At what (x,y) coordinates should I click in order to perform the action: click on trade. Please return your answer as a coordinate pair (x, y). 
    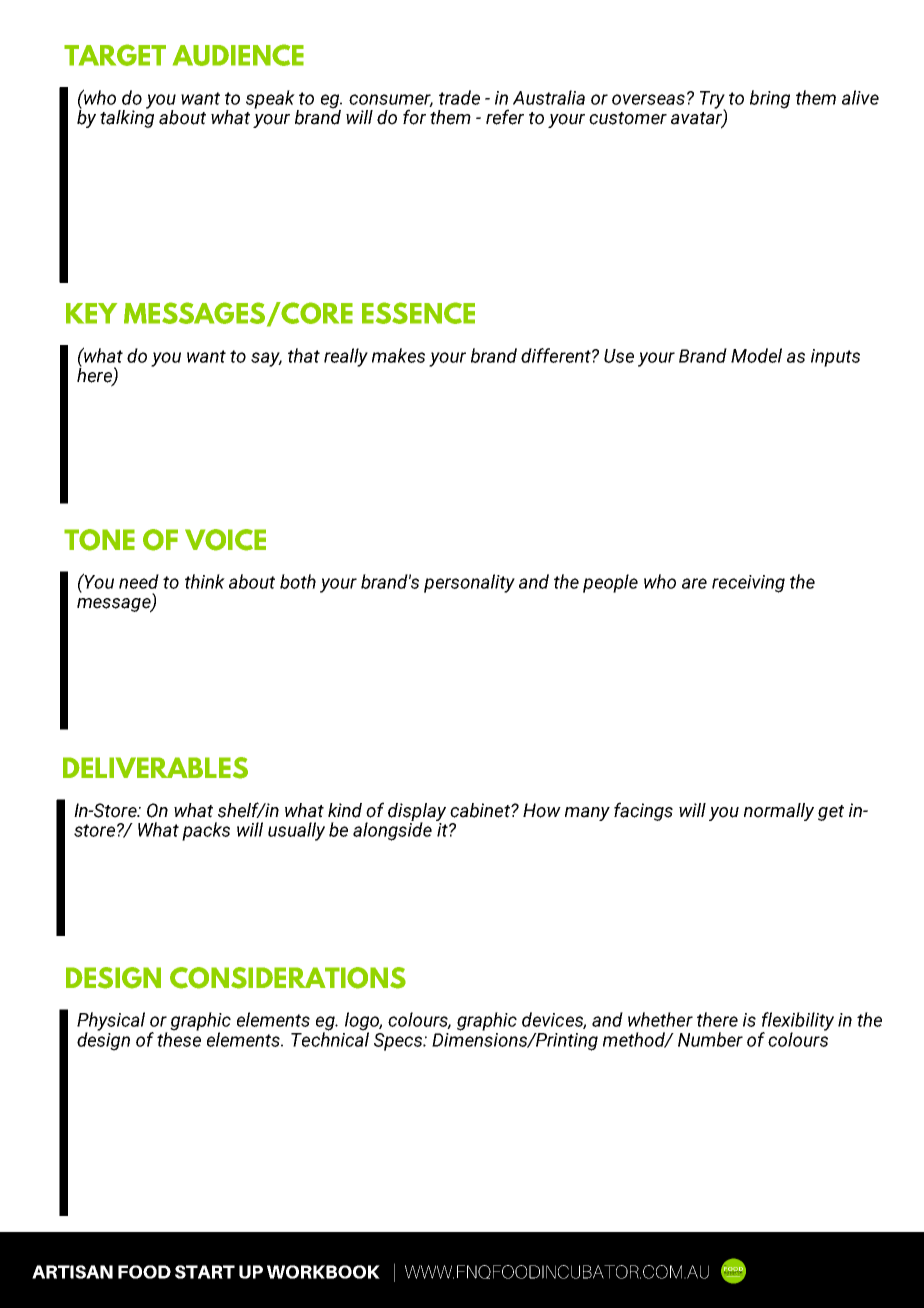
    Looking at the image, I should click on (459, 97).
